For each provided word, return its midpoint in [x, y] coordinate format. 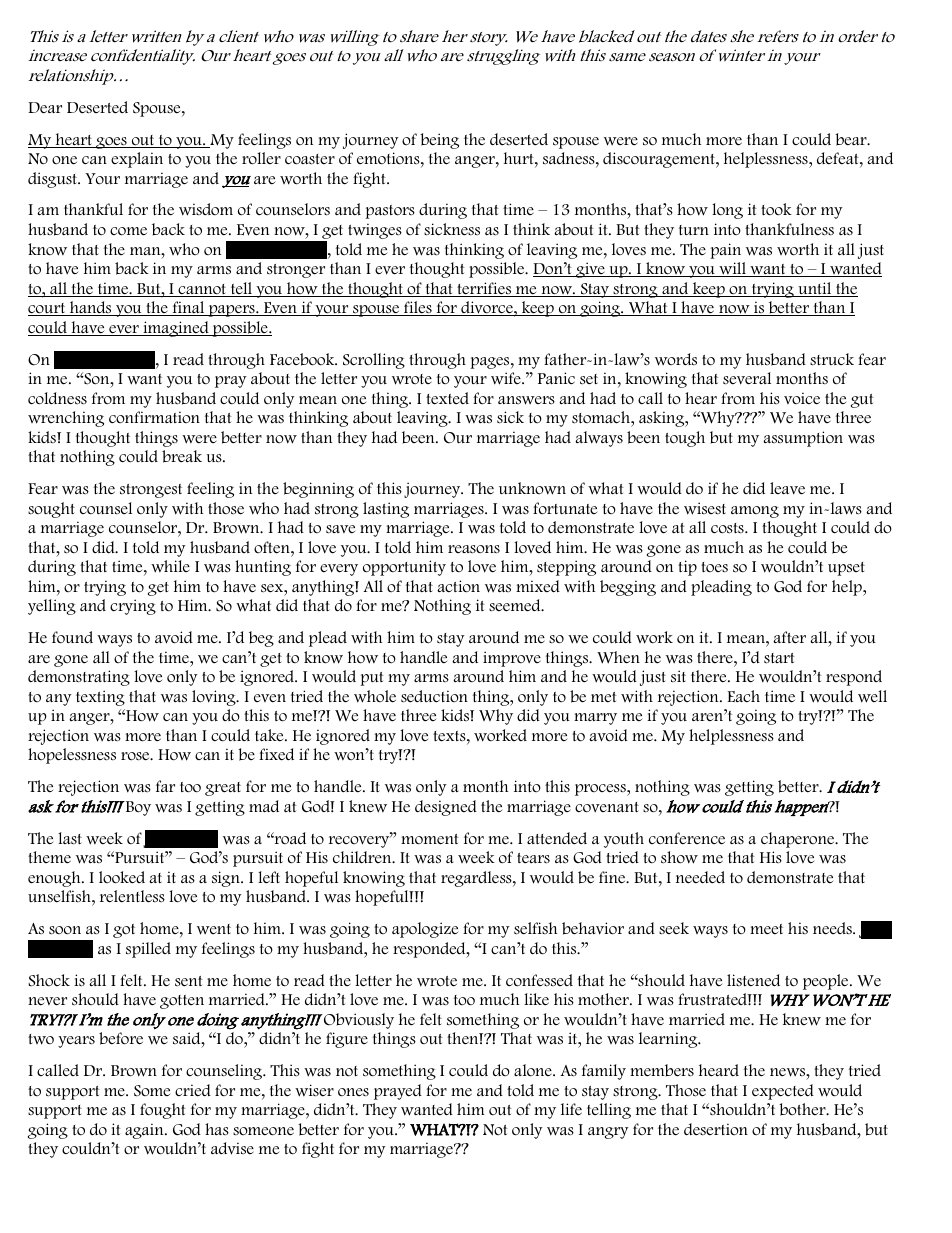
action [458, 586]
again [145, 1131]
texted [447, 398]
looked [122, 877]
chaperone [799, 840]
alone [534, 1070]
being [439, 141]
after [789, 637]
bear [852, 139]
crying [133, 607]
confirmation [154, 417]
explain [137, 160]
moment [430, 839]
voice [802, 398]
